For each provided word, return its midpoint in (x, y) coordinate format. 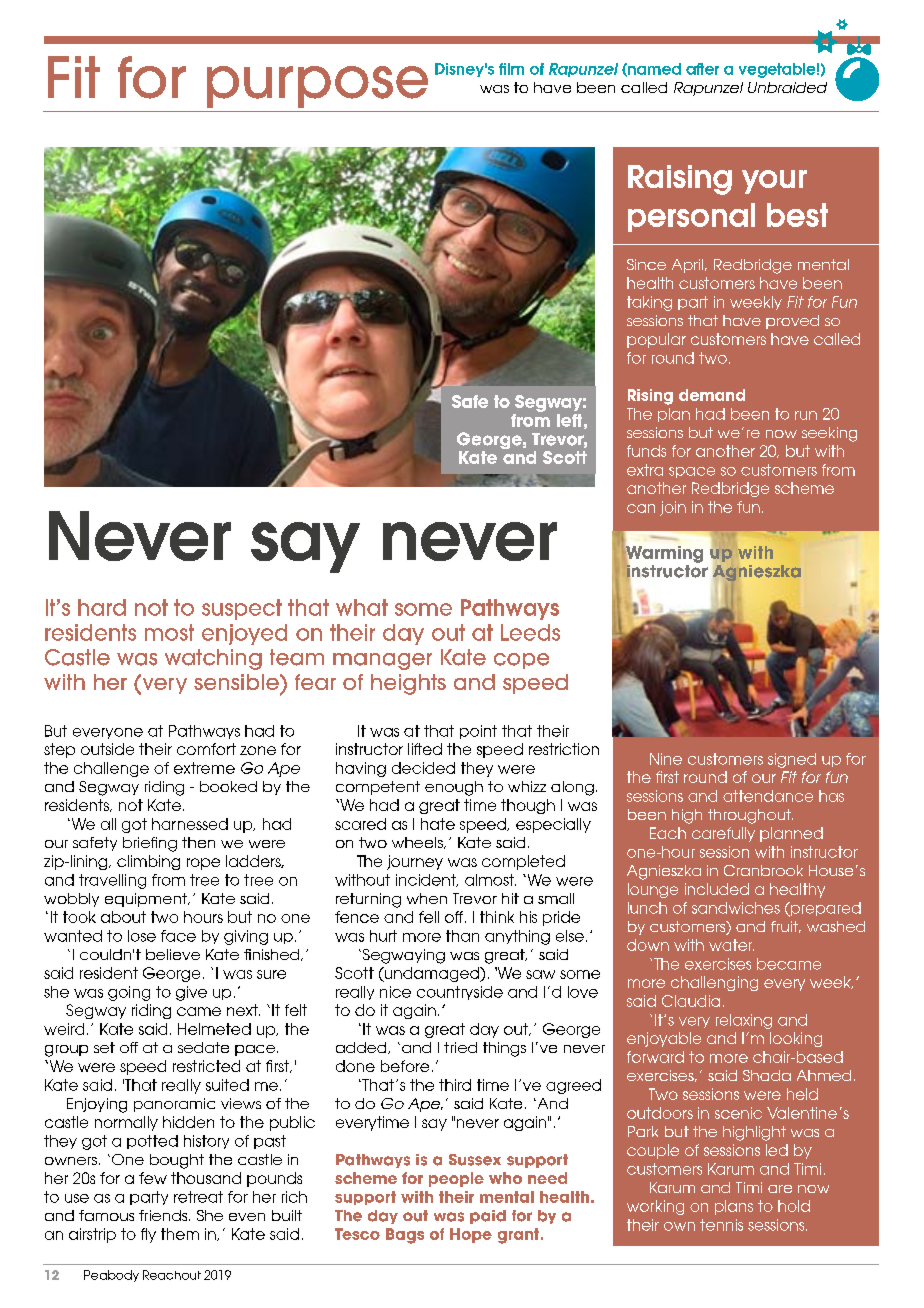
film (511, 69)
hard (102, 607)
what (362, 607)
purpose (317, 87)
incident (427, 880)
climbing (148, 862)
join (673, 508)
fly (148, 1235)
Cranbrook (763, 870)
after (702, 69)
